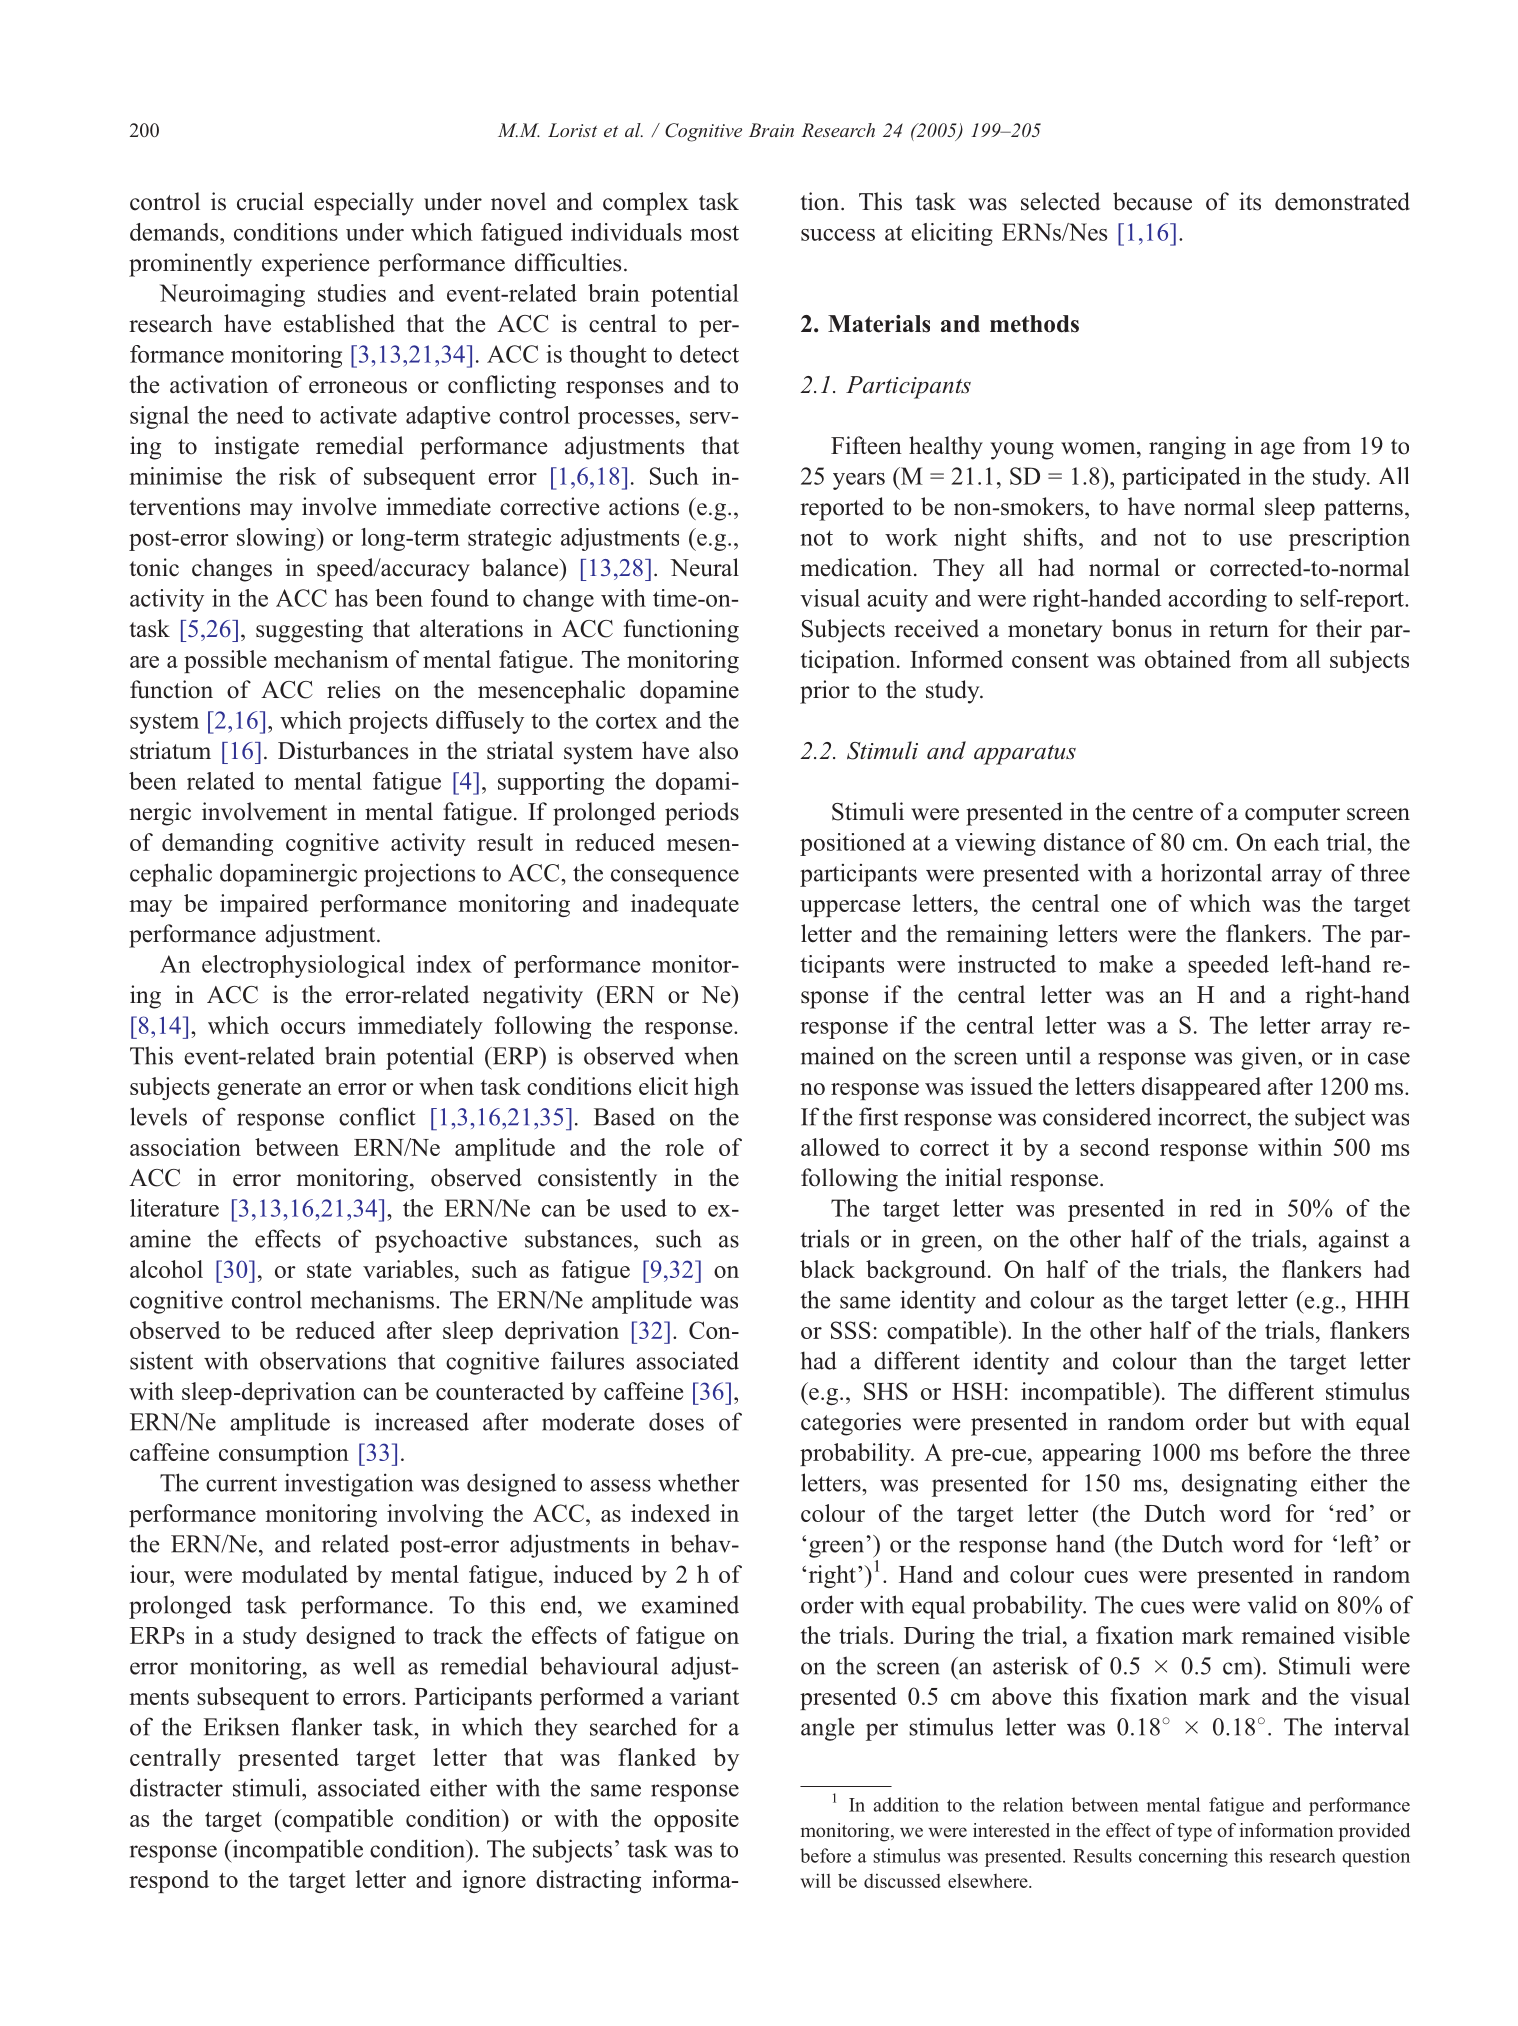 This screenshot has width=1518, height=2026. Describe the element at coordinates (313, 1028) in the screenshot. I see `occurs` at that location.
